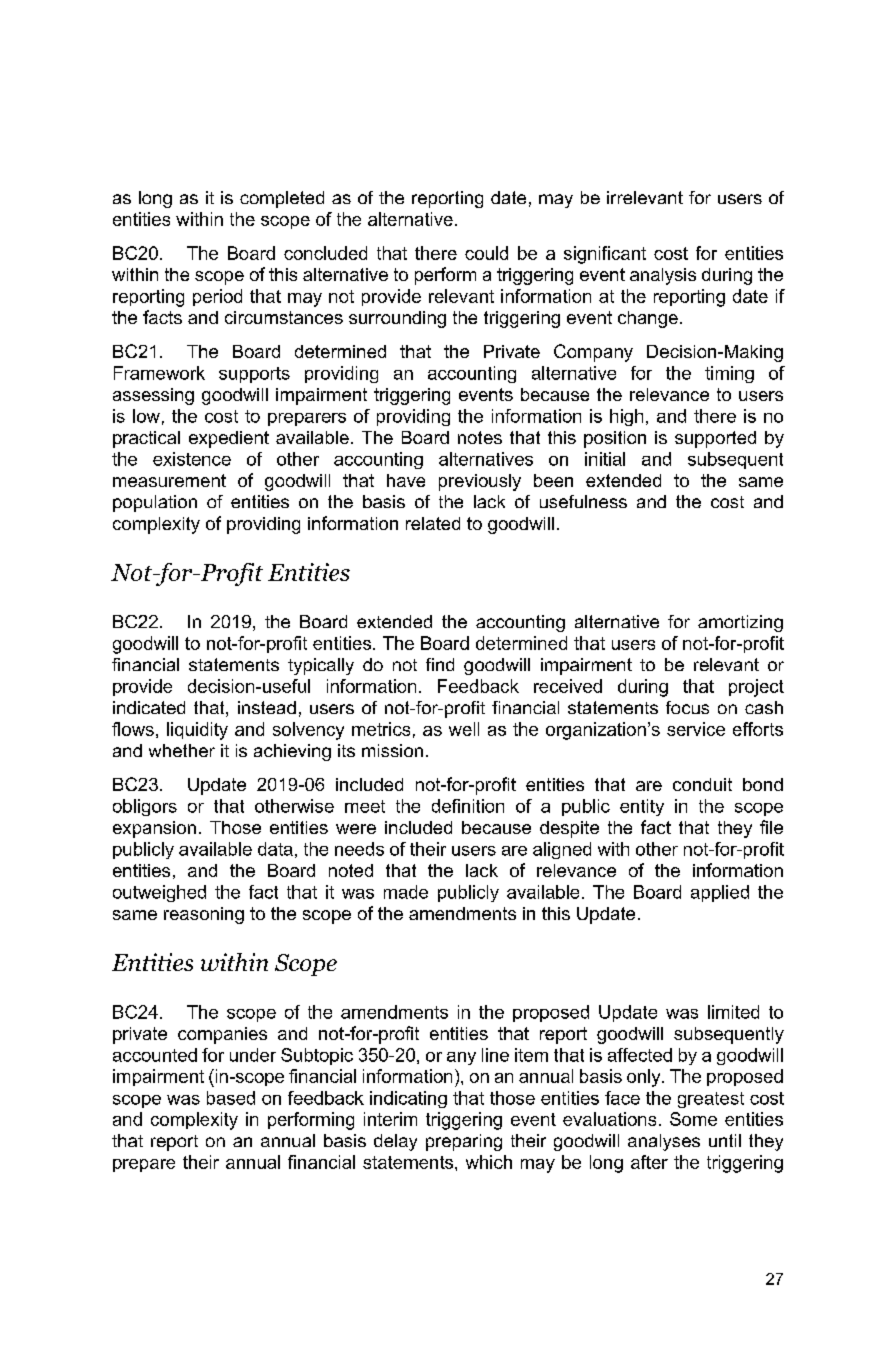 The height and width of the screenshot is (1345, 896). I want to click on reasoning, so click(204, 915).
